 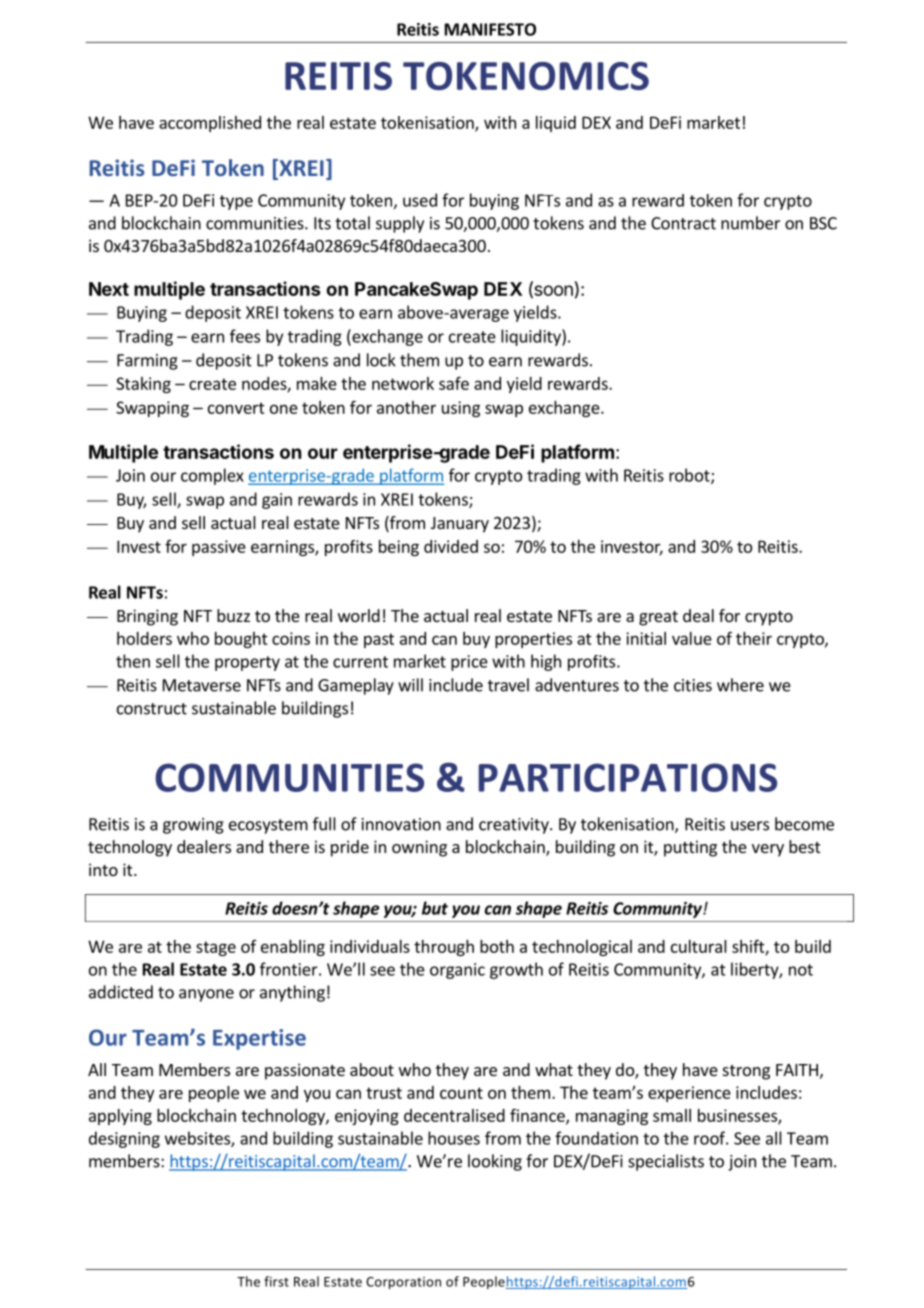 What do you see at coordinates (683, 223) in the screenshot?
I see `Contract` at bounding box center [683, 223].
